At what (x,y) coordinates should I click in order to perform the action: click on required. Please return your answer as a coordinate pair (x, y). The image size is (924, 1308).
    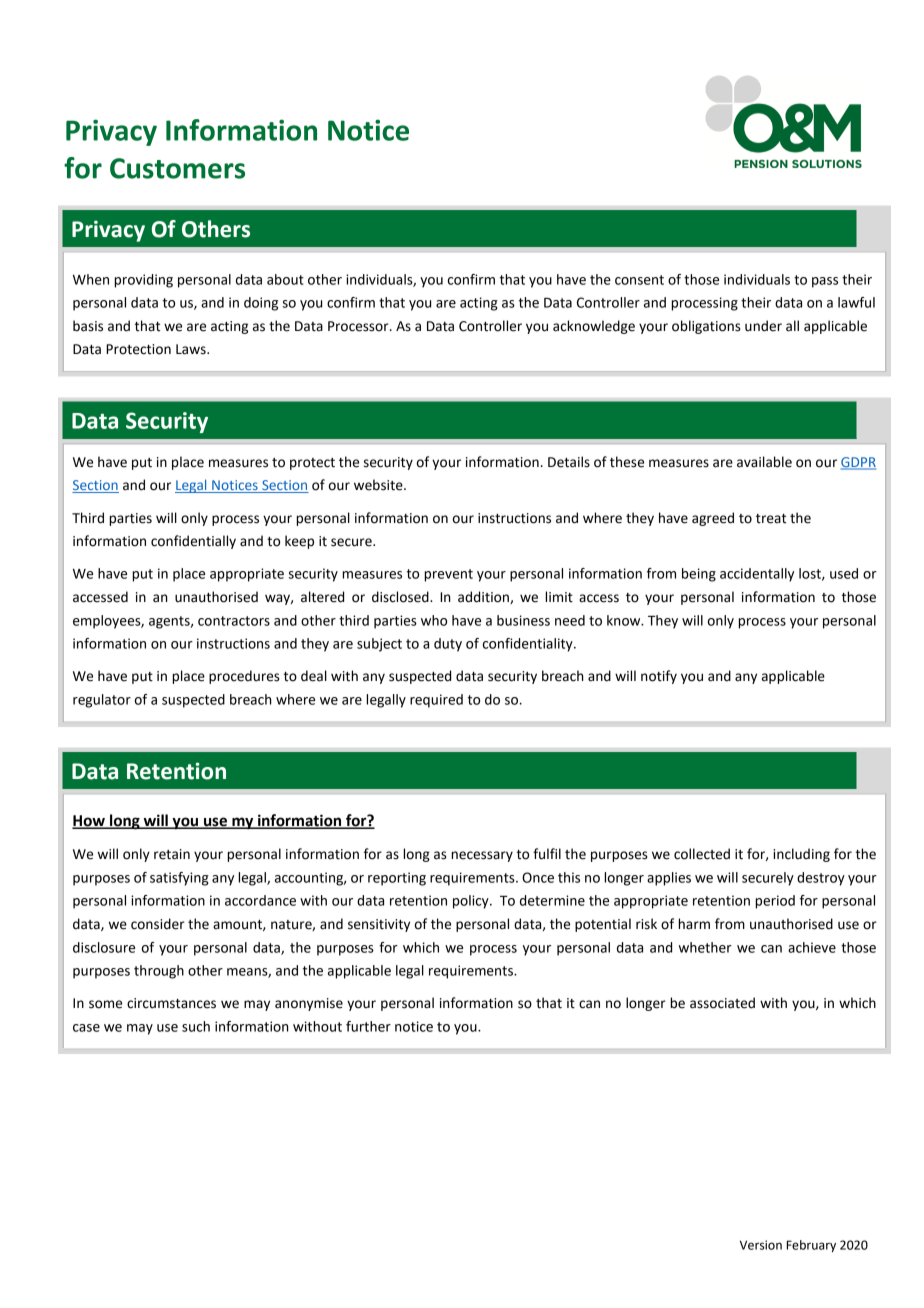
    Looking at the image, I should click on (436, 701).
